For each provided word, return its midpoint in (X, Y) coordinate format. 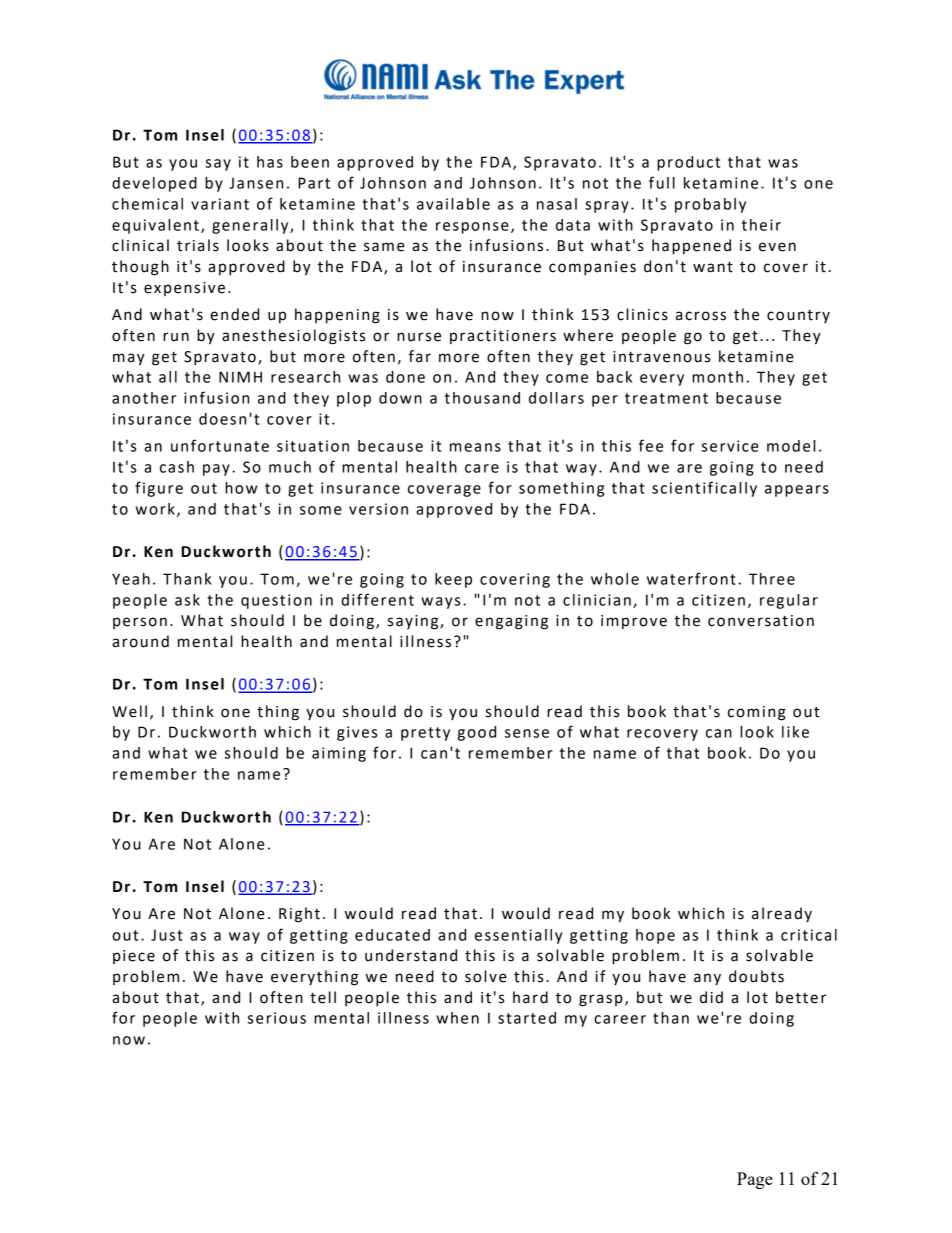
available (453, 204)
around (140, 641)
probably (710, 205)
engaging (511, 622)
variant (220, 204)
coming (757, 713)
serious (277, 1018)
